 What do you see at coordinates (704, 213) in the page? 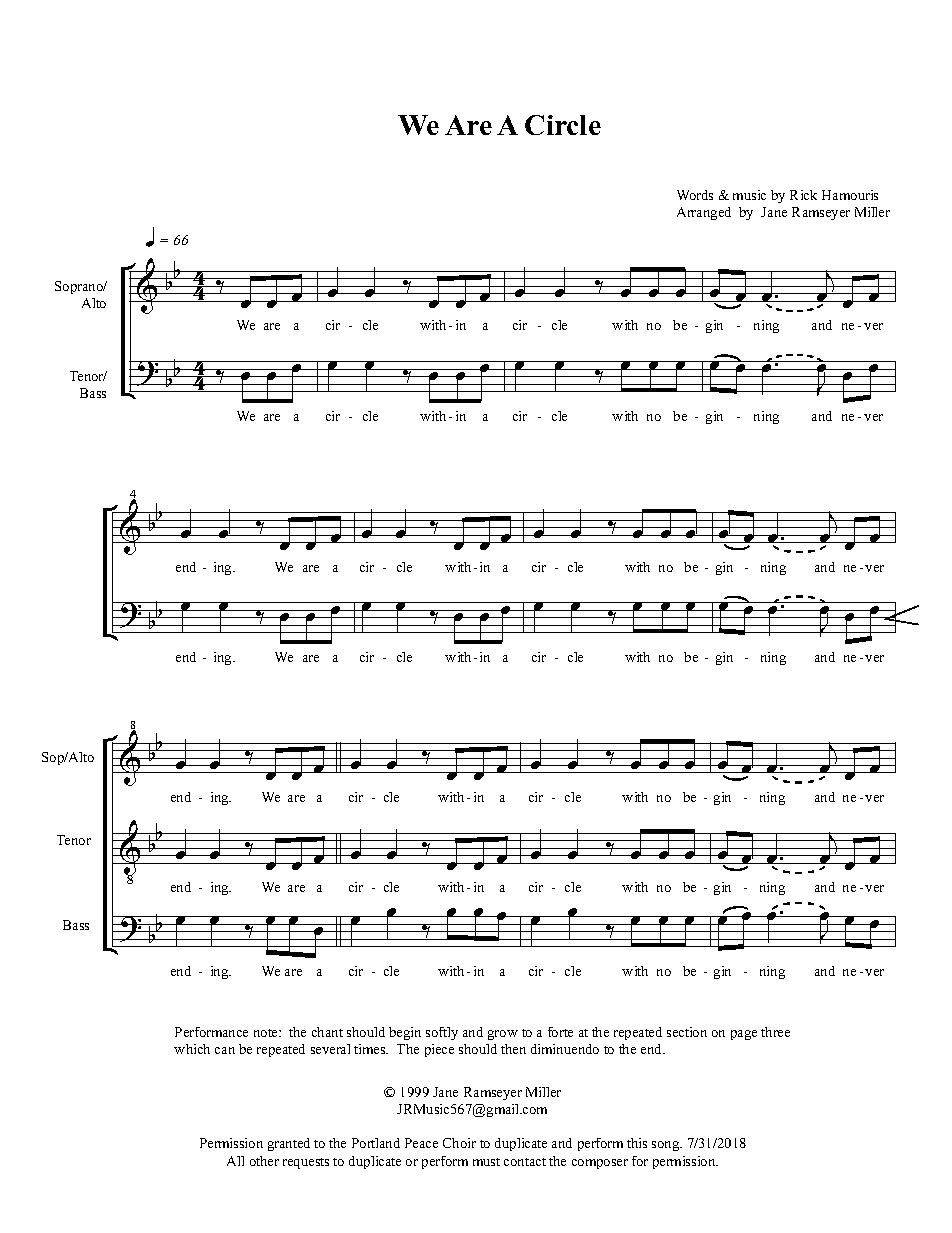
I see `Arranged` at bounding box center [704, 213].
